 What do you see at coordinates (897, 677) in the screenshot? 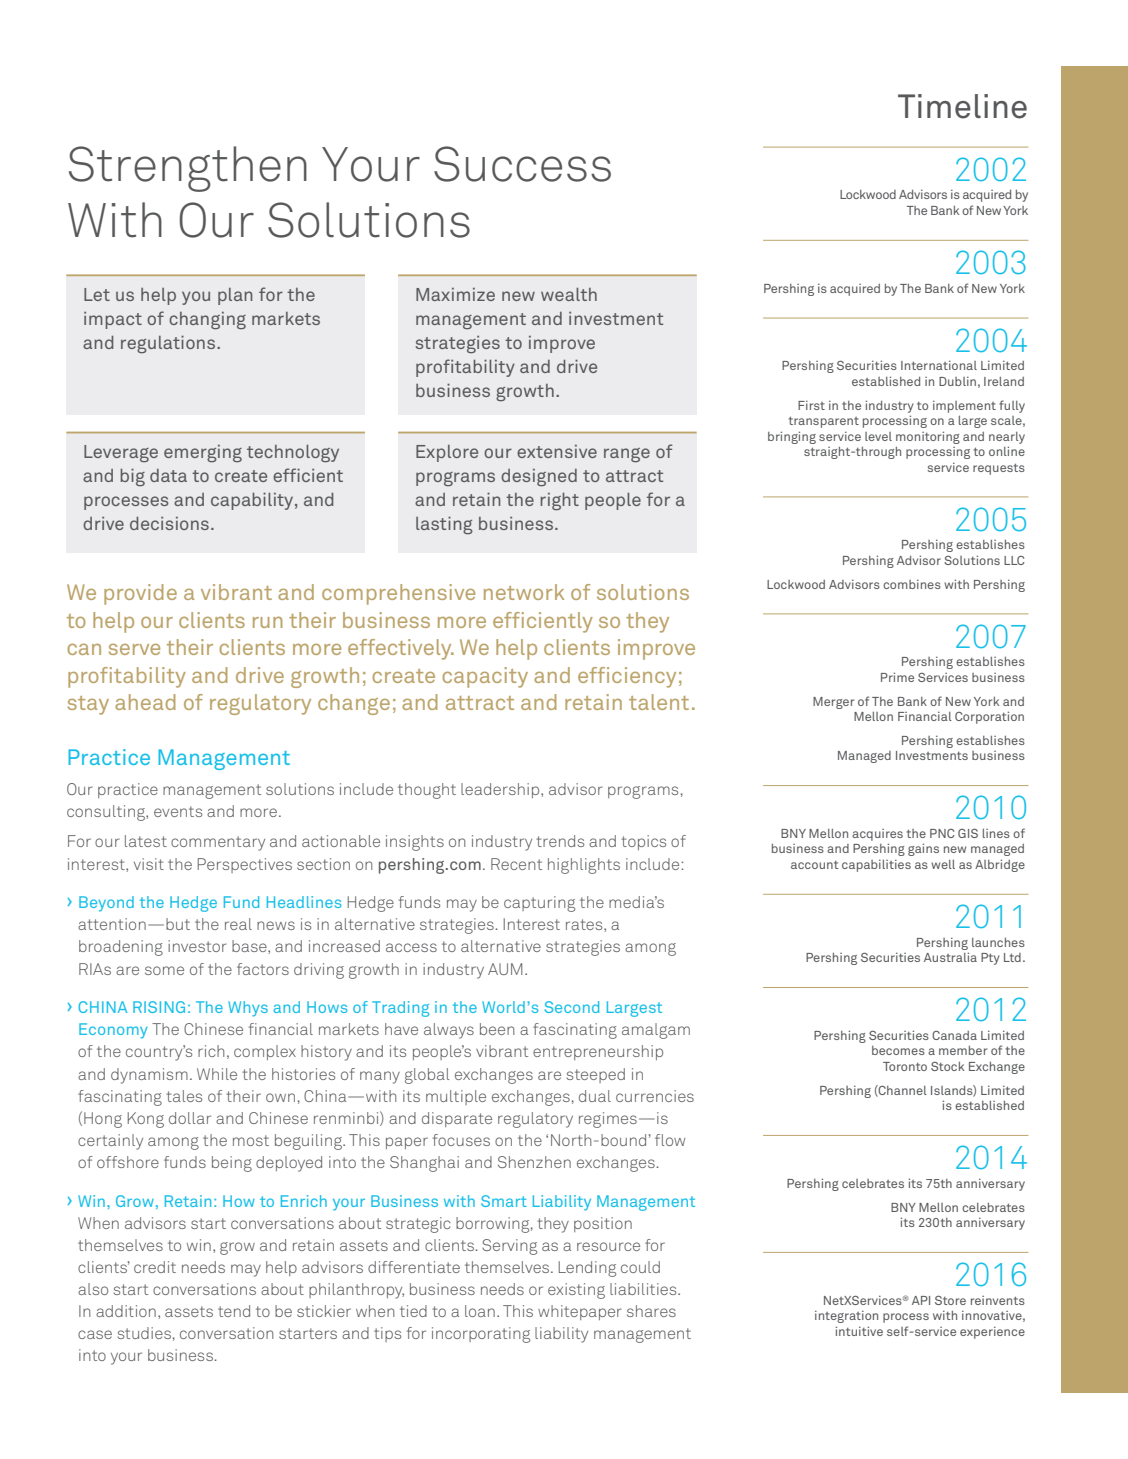
I see `Prime` at bounding box center [897, 677].
